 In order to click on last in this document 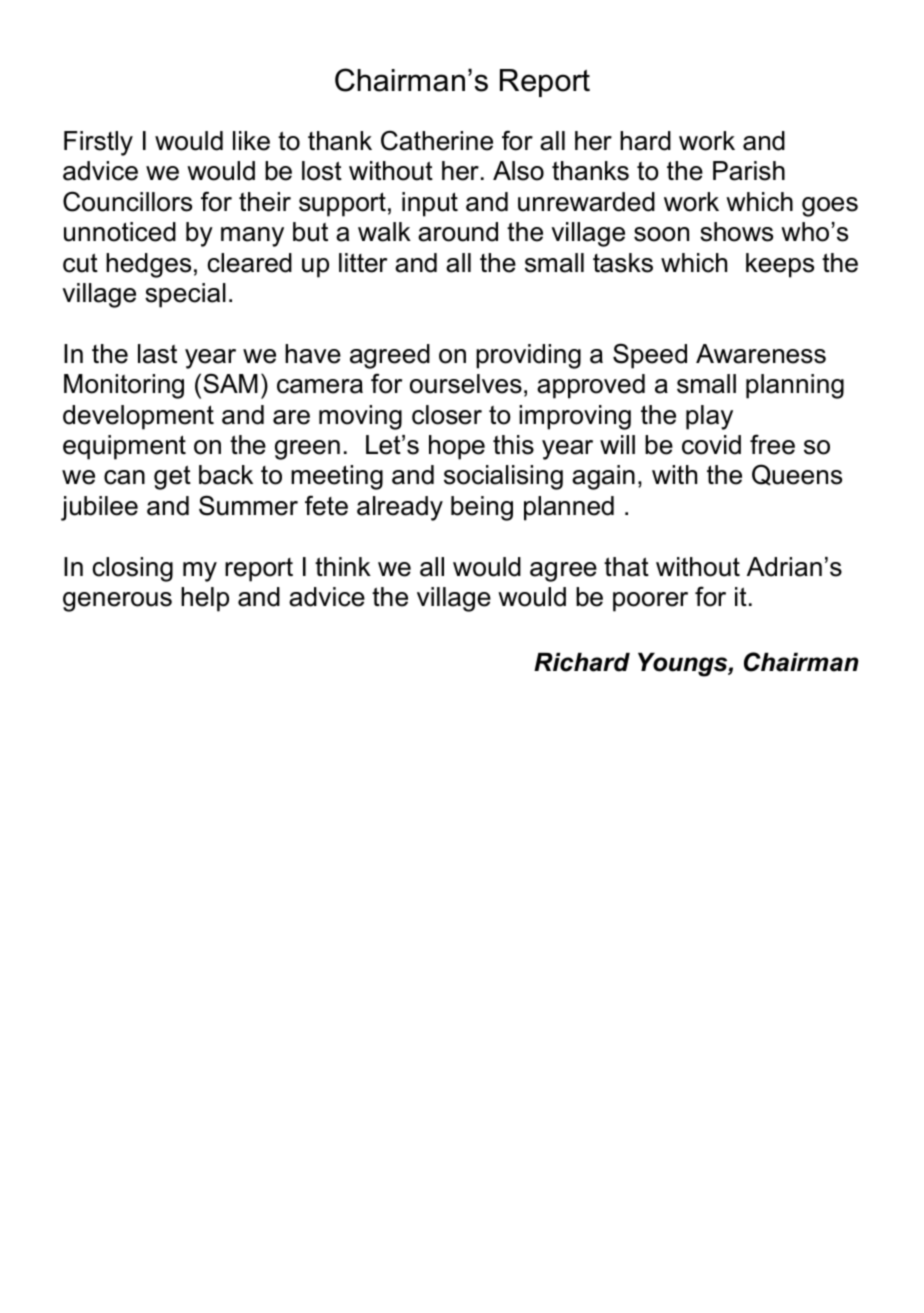, I will do `click(157, 354)`.
